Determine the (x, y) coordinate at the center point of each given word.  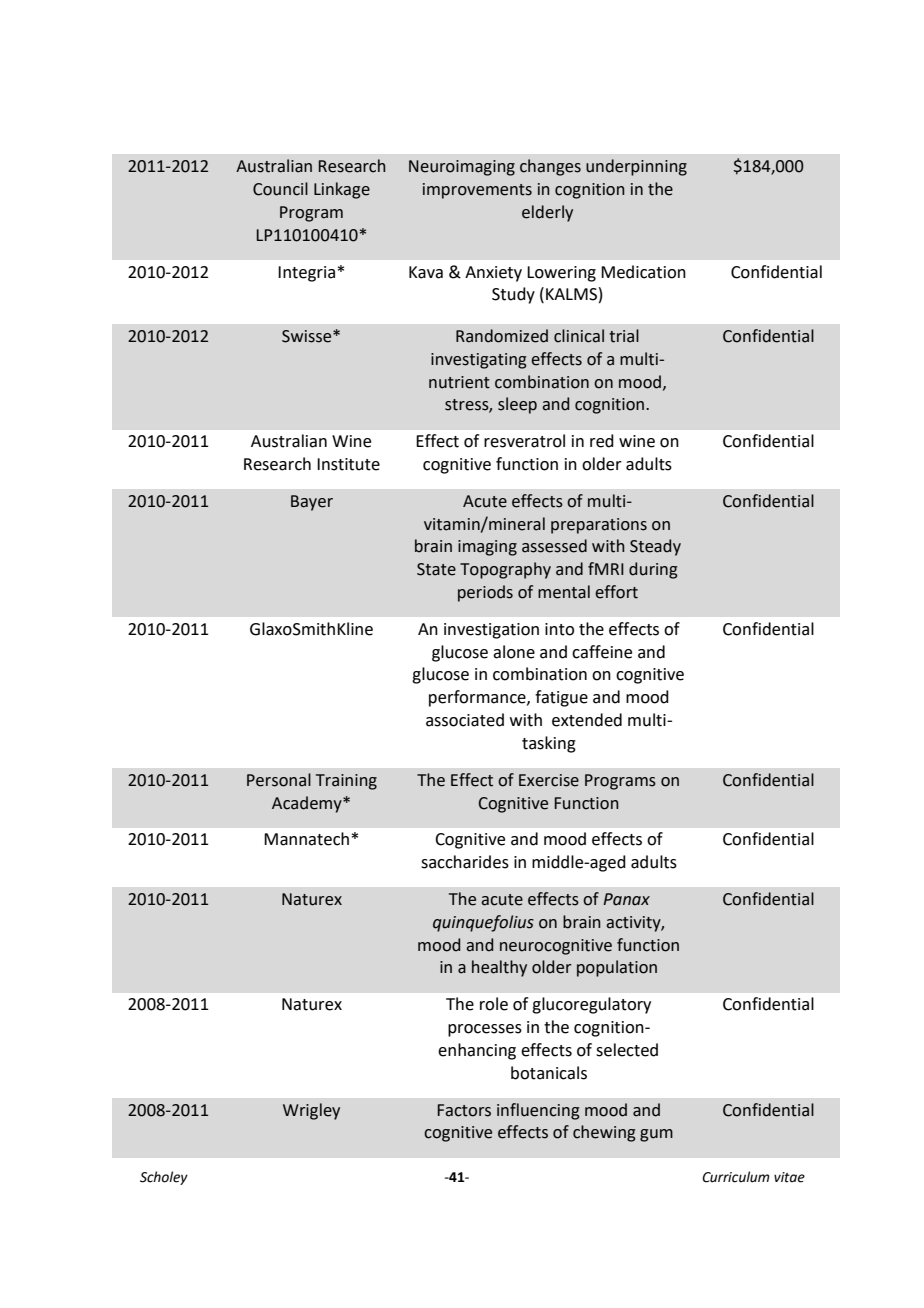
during (653, 570)
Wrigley (311, 1111)
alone (514, 652)
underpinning (636, 167)
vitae (789, 1177)
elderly (547, 213)
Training (346, 782)
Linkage (342, 190)
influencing (538, 1111)
